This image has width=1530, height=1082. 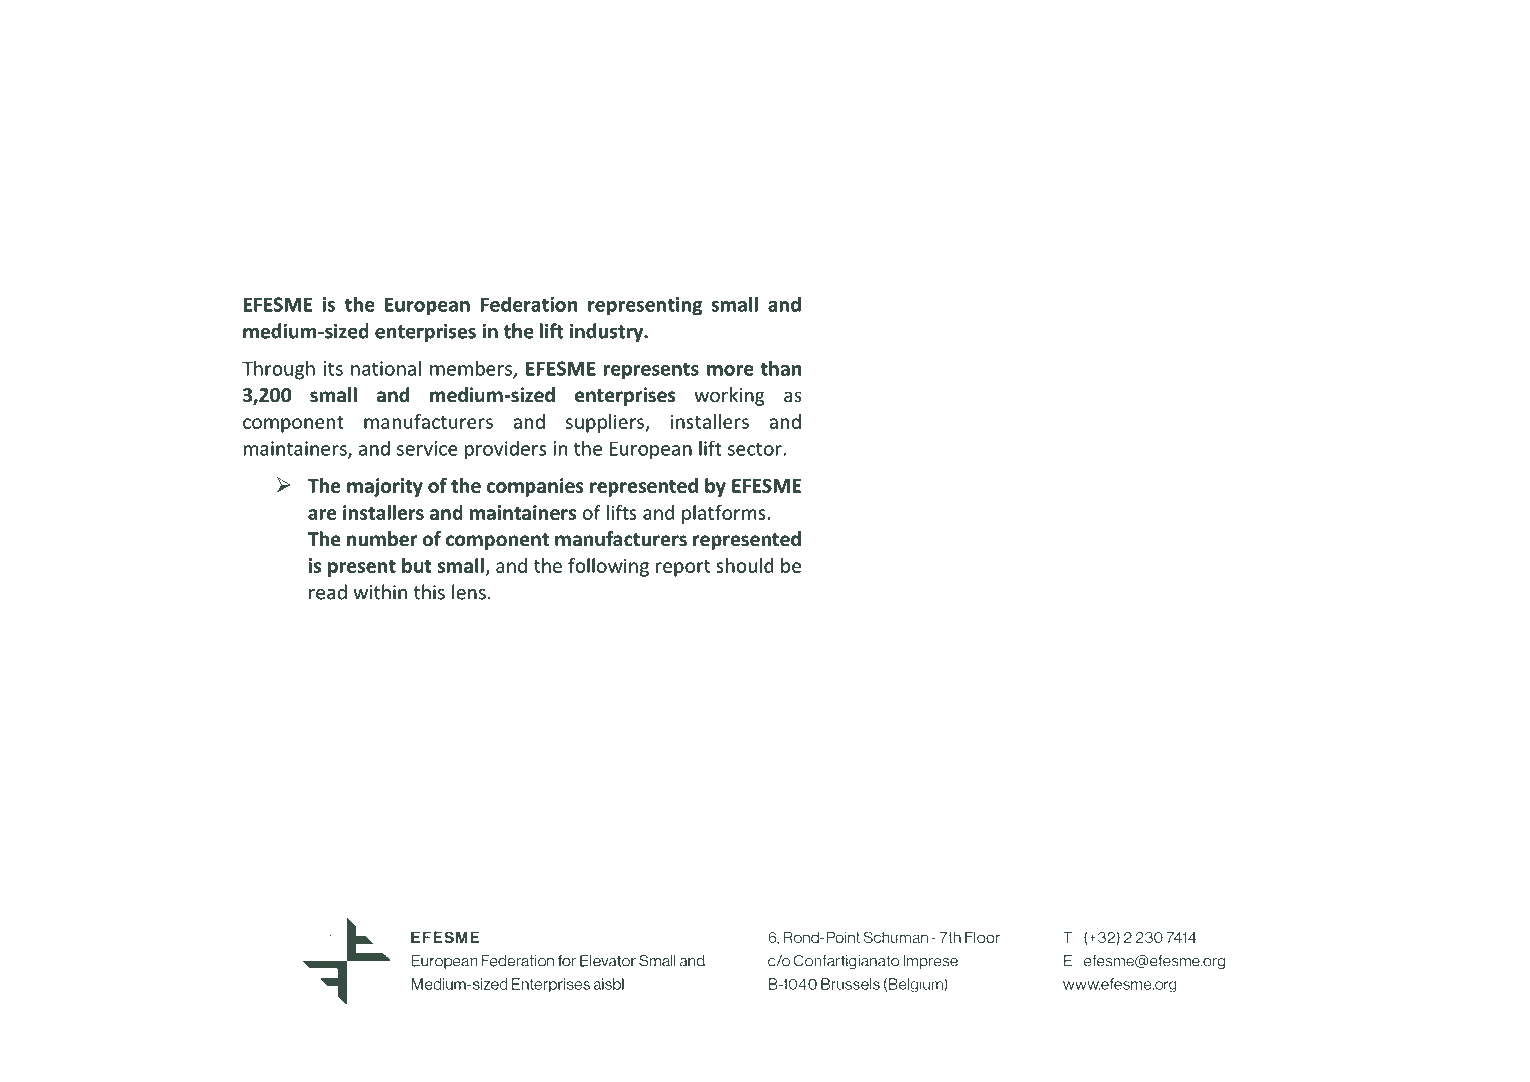 I want to click on Federation, so click(x=529, y=304).
